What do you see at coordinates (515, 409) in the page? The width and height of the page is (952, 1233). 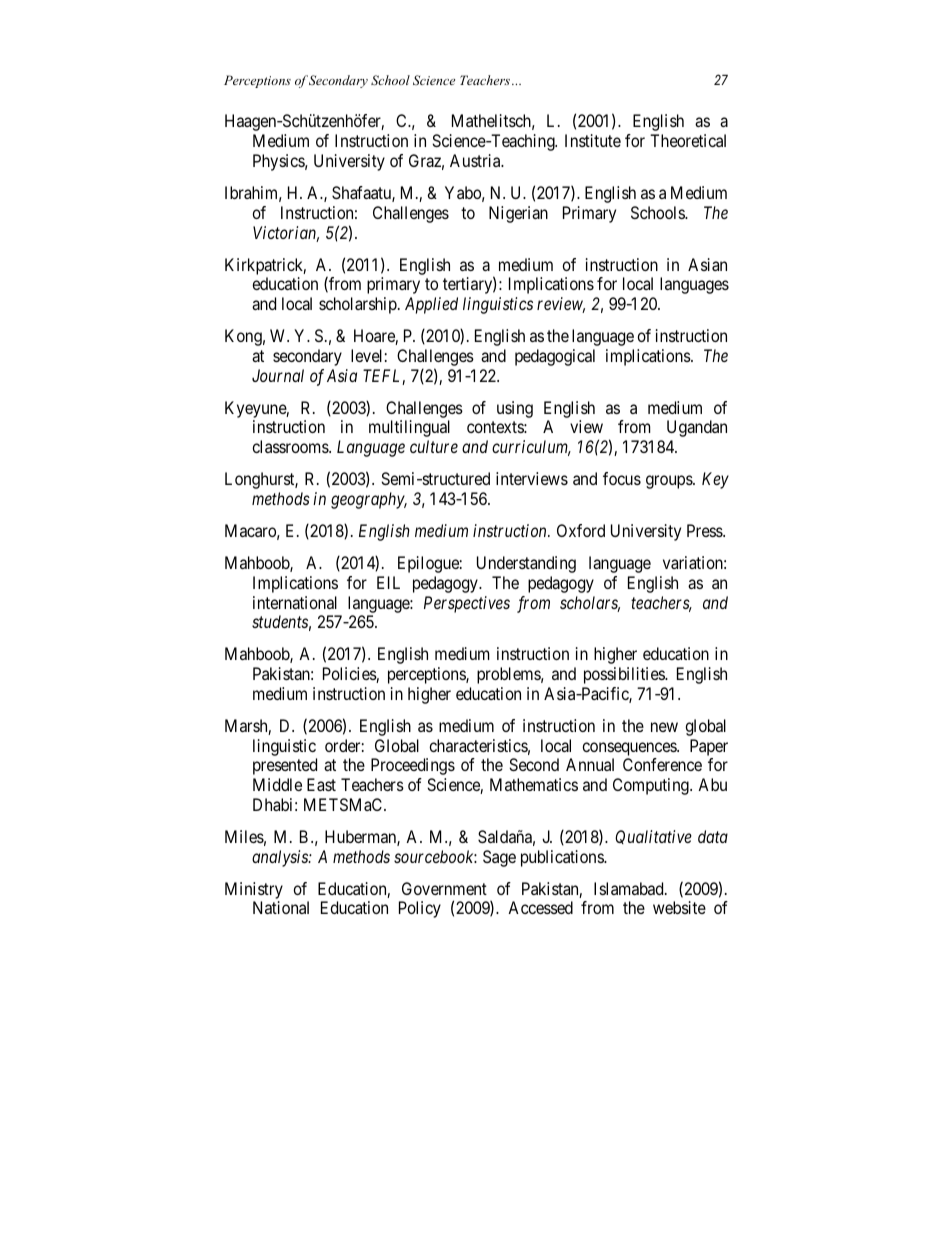 I see `using` at bounding box center [515, 409].
